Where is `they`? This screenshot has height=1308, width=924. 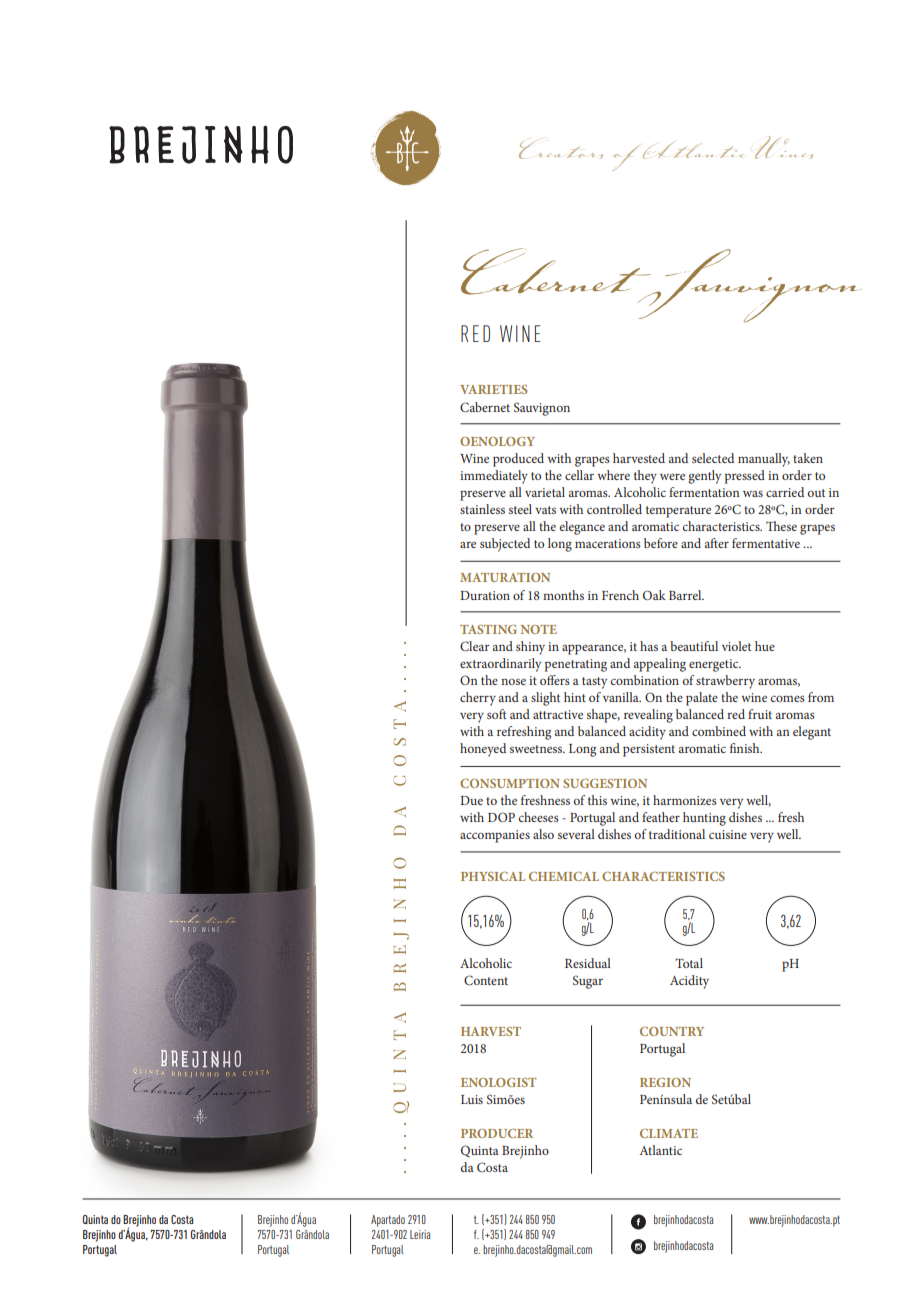
they is located at coordinates (645, 477).
